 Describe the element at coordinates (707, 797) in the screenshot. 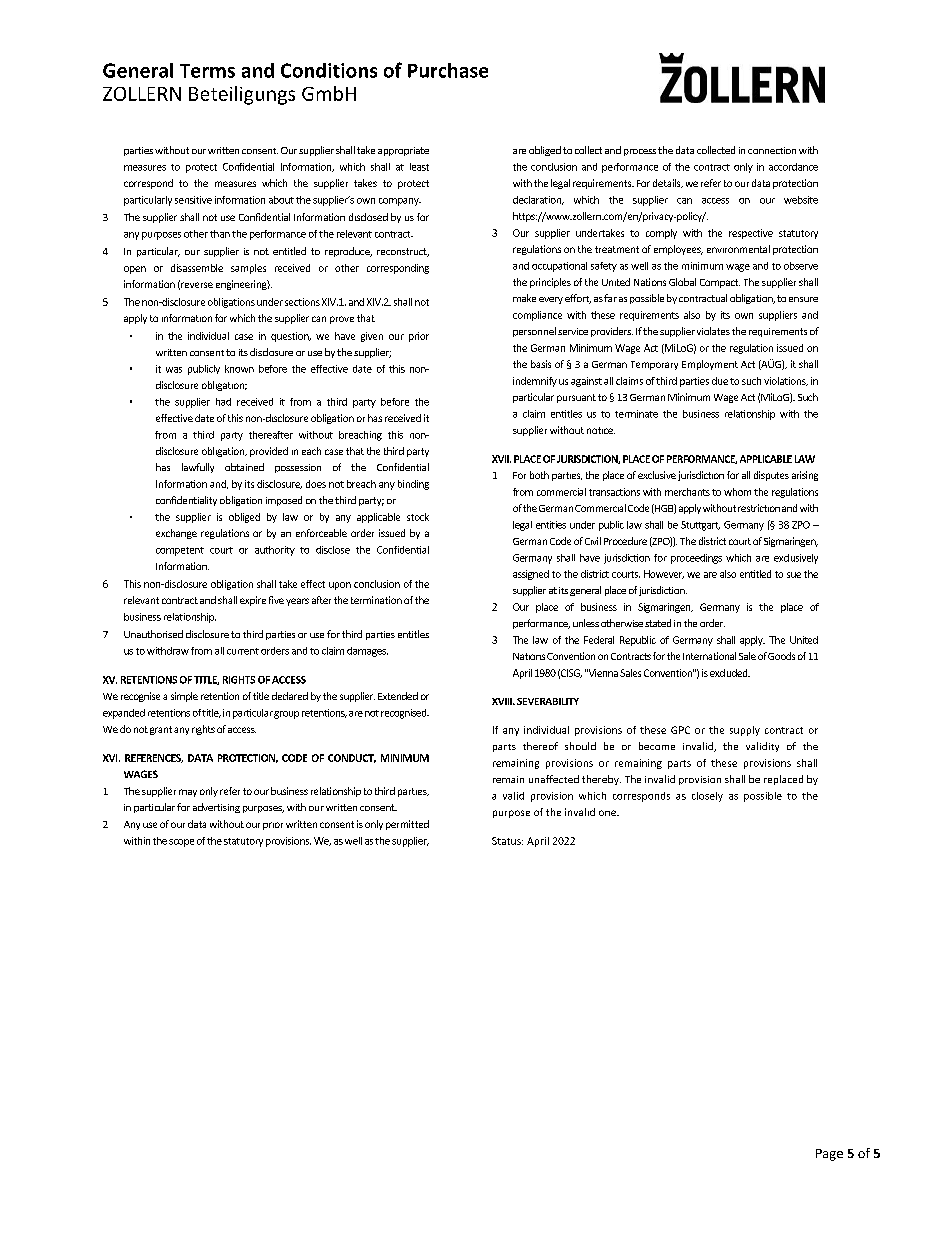

I see `closely` at that location.
